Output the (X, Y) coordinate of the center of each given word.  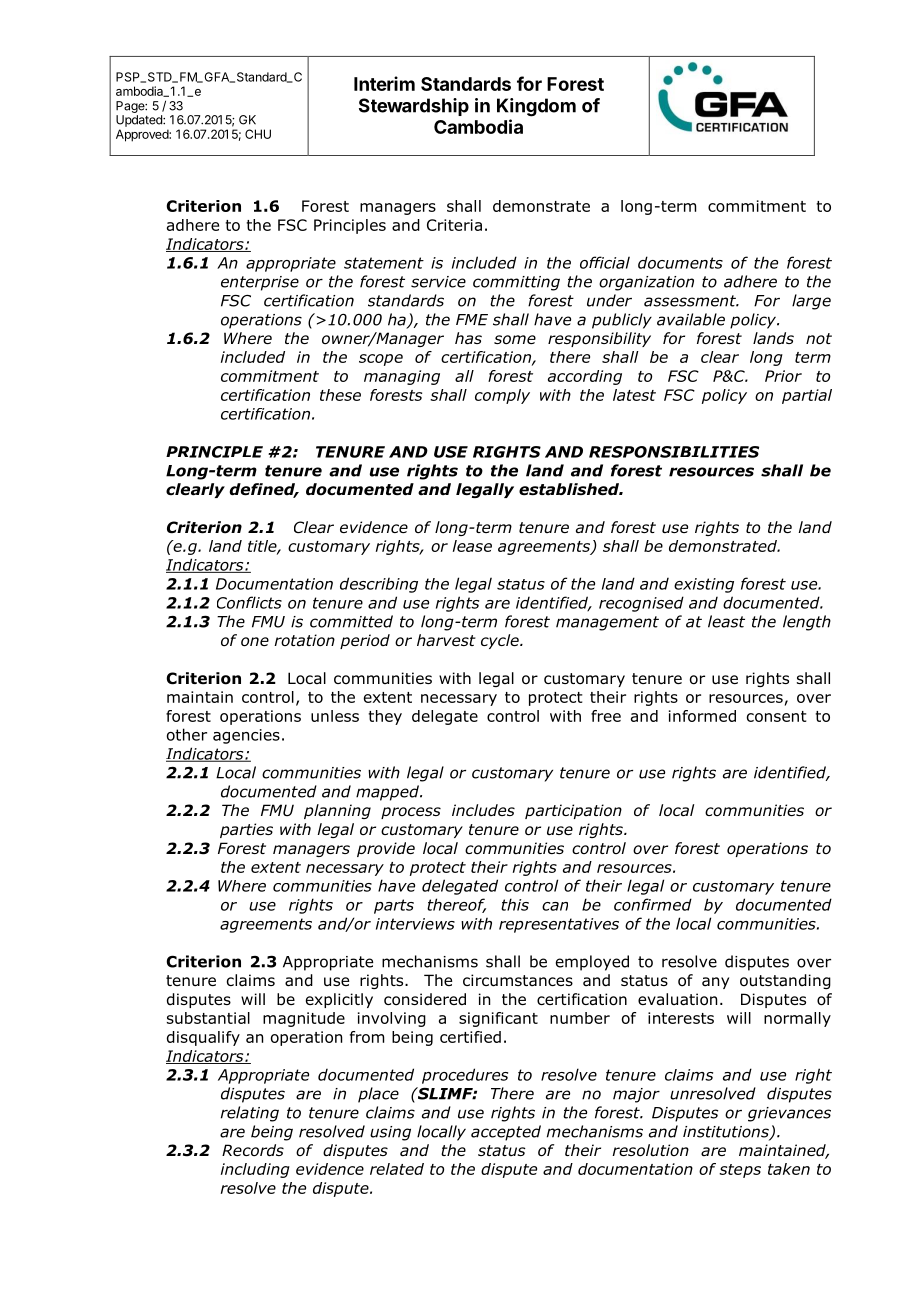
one (255, 642)
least (726, 621)
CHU (258, 134)
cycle (501, 641)
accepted (506, 1133)
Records (253, 1150)
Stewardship (414, 107)
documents (680, 262)
